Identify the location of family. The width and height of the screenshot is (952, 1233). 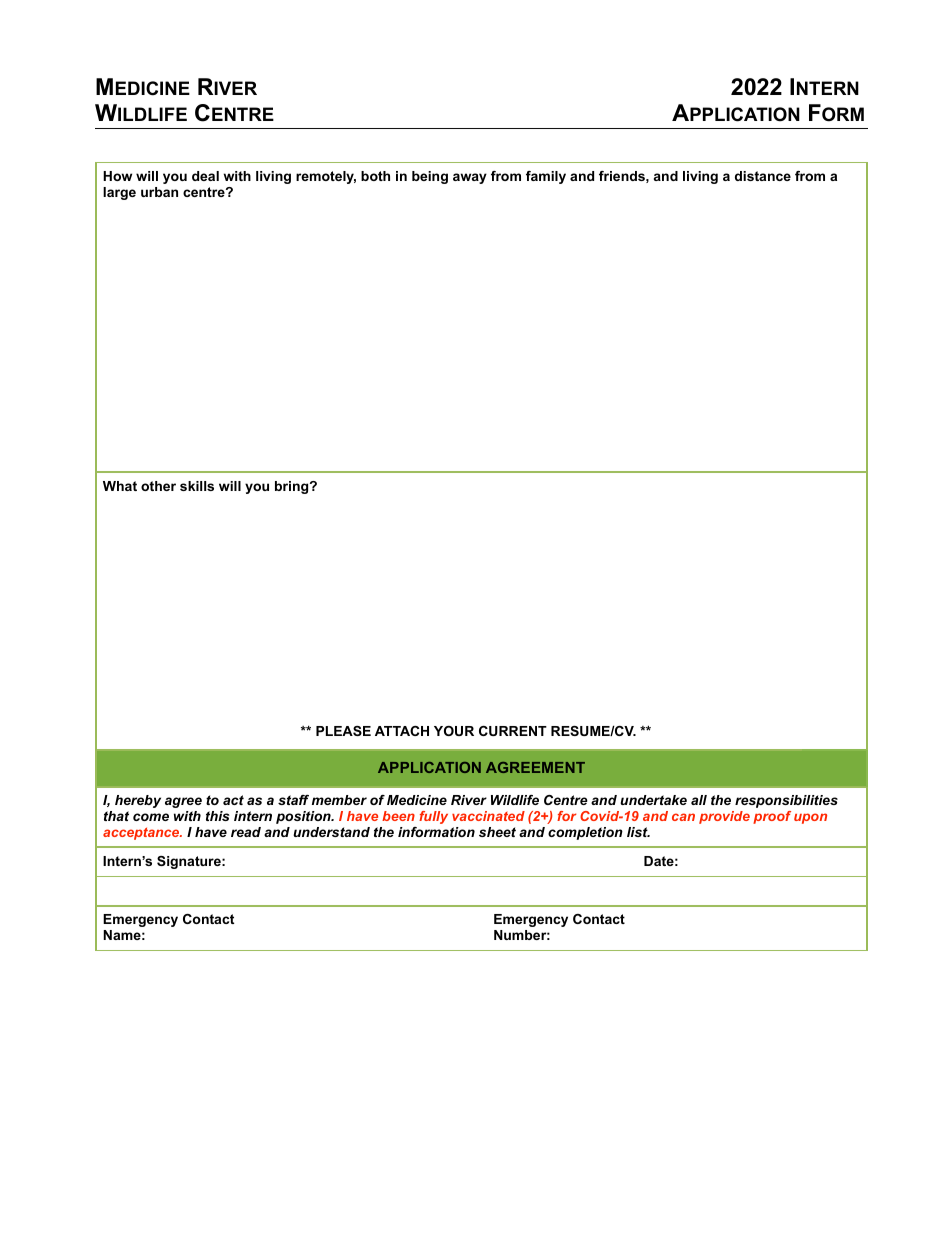
(546, 177).
